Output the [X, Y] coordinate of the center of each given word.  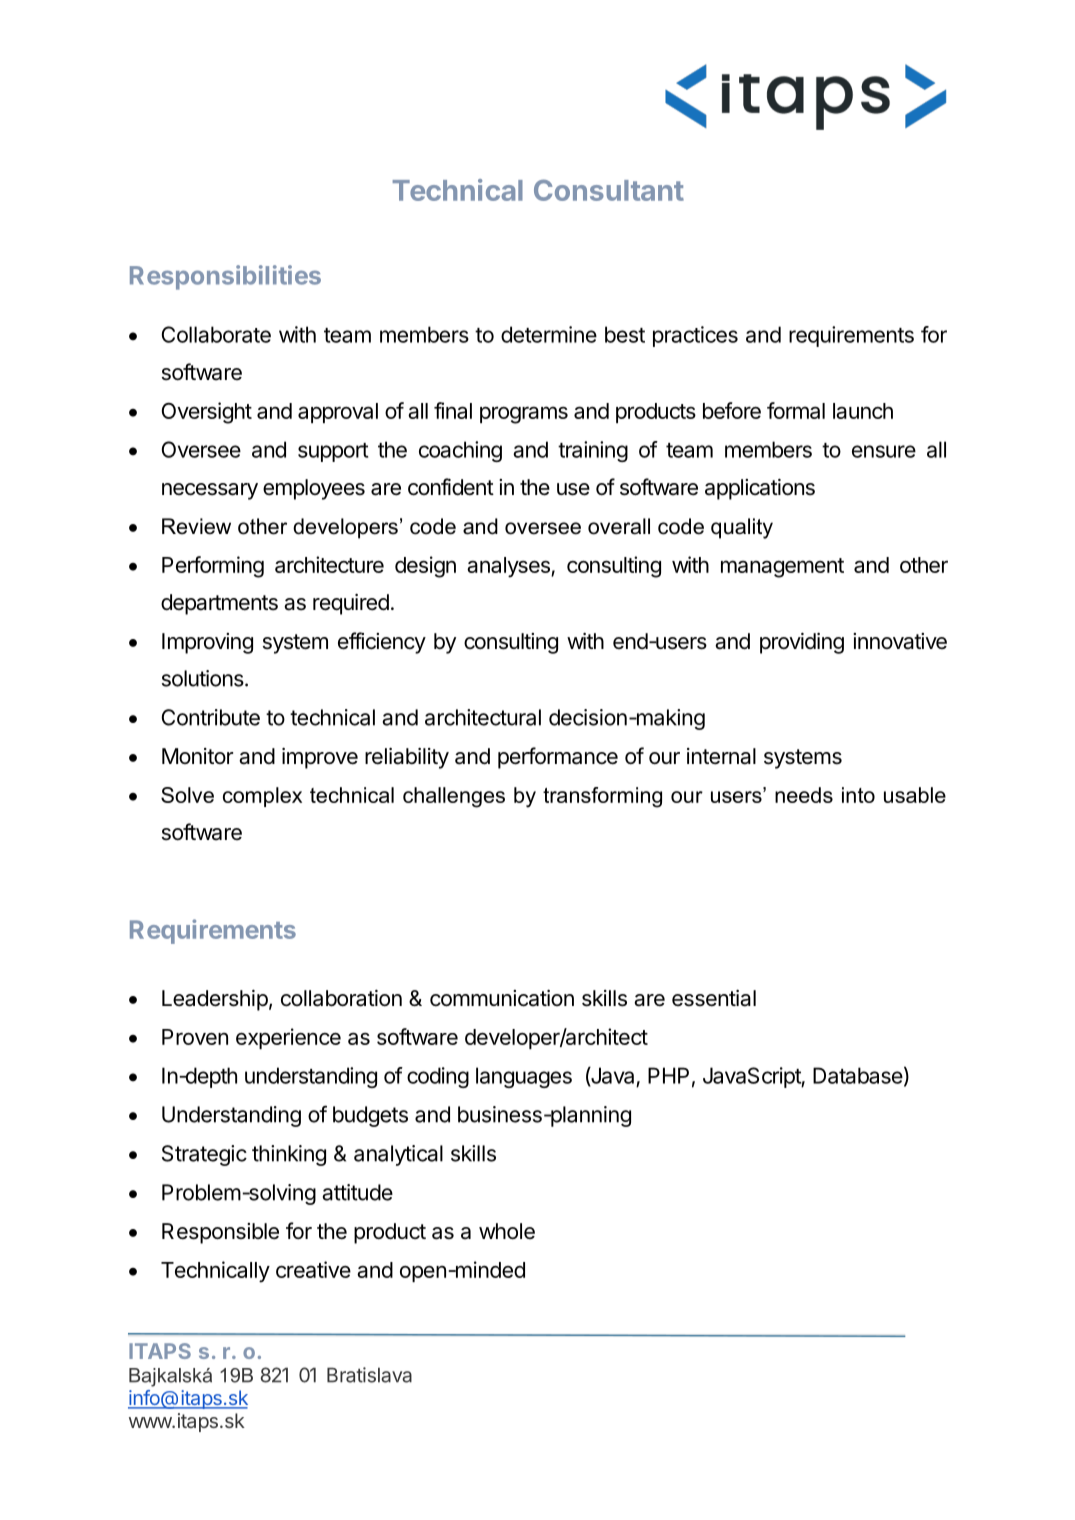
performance [558, 758]
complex [262, 797]
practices [695, 336]
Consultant [609, 190]
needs [804, 795]
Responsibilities [225, 277]
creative [313, 1269]
